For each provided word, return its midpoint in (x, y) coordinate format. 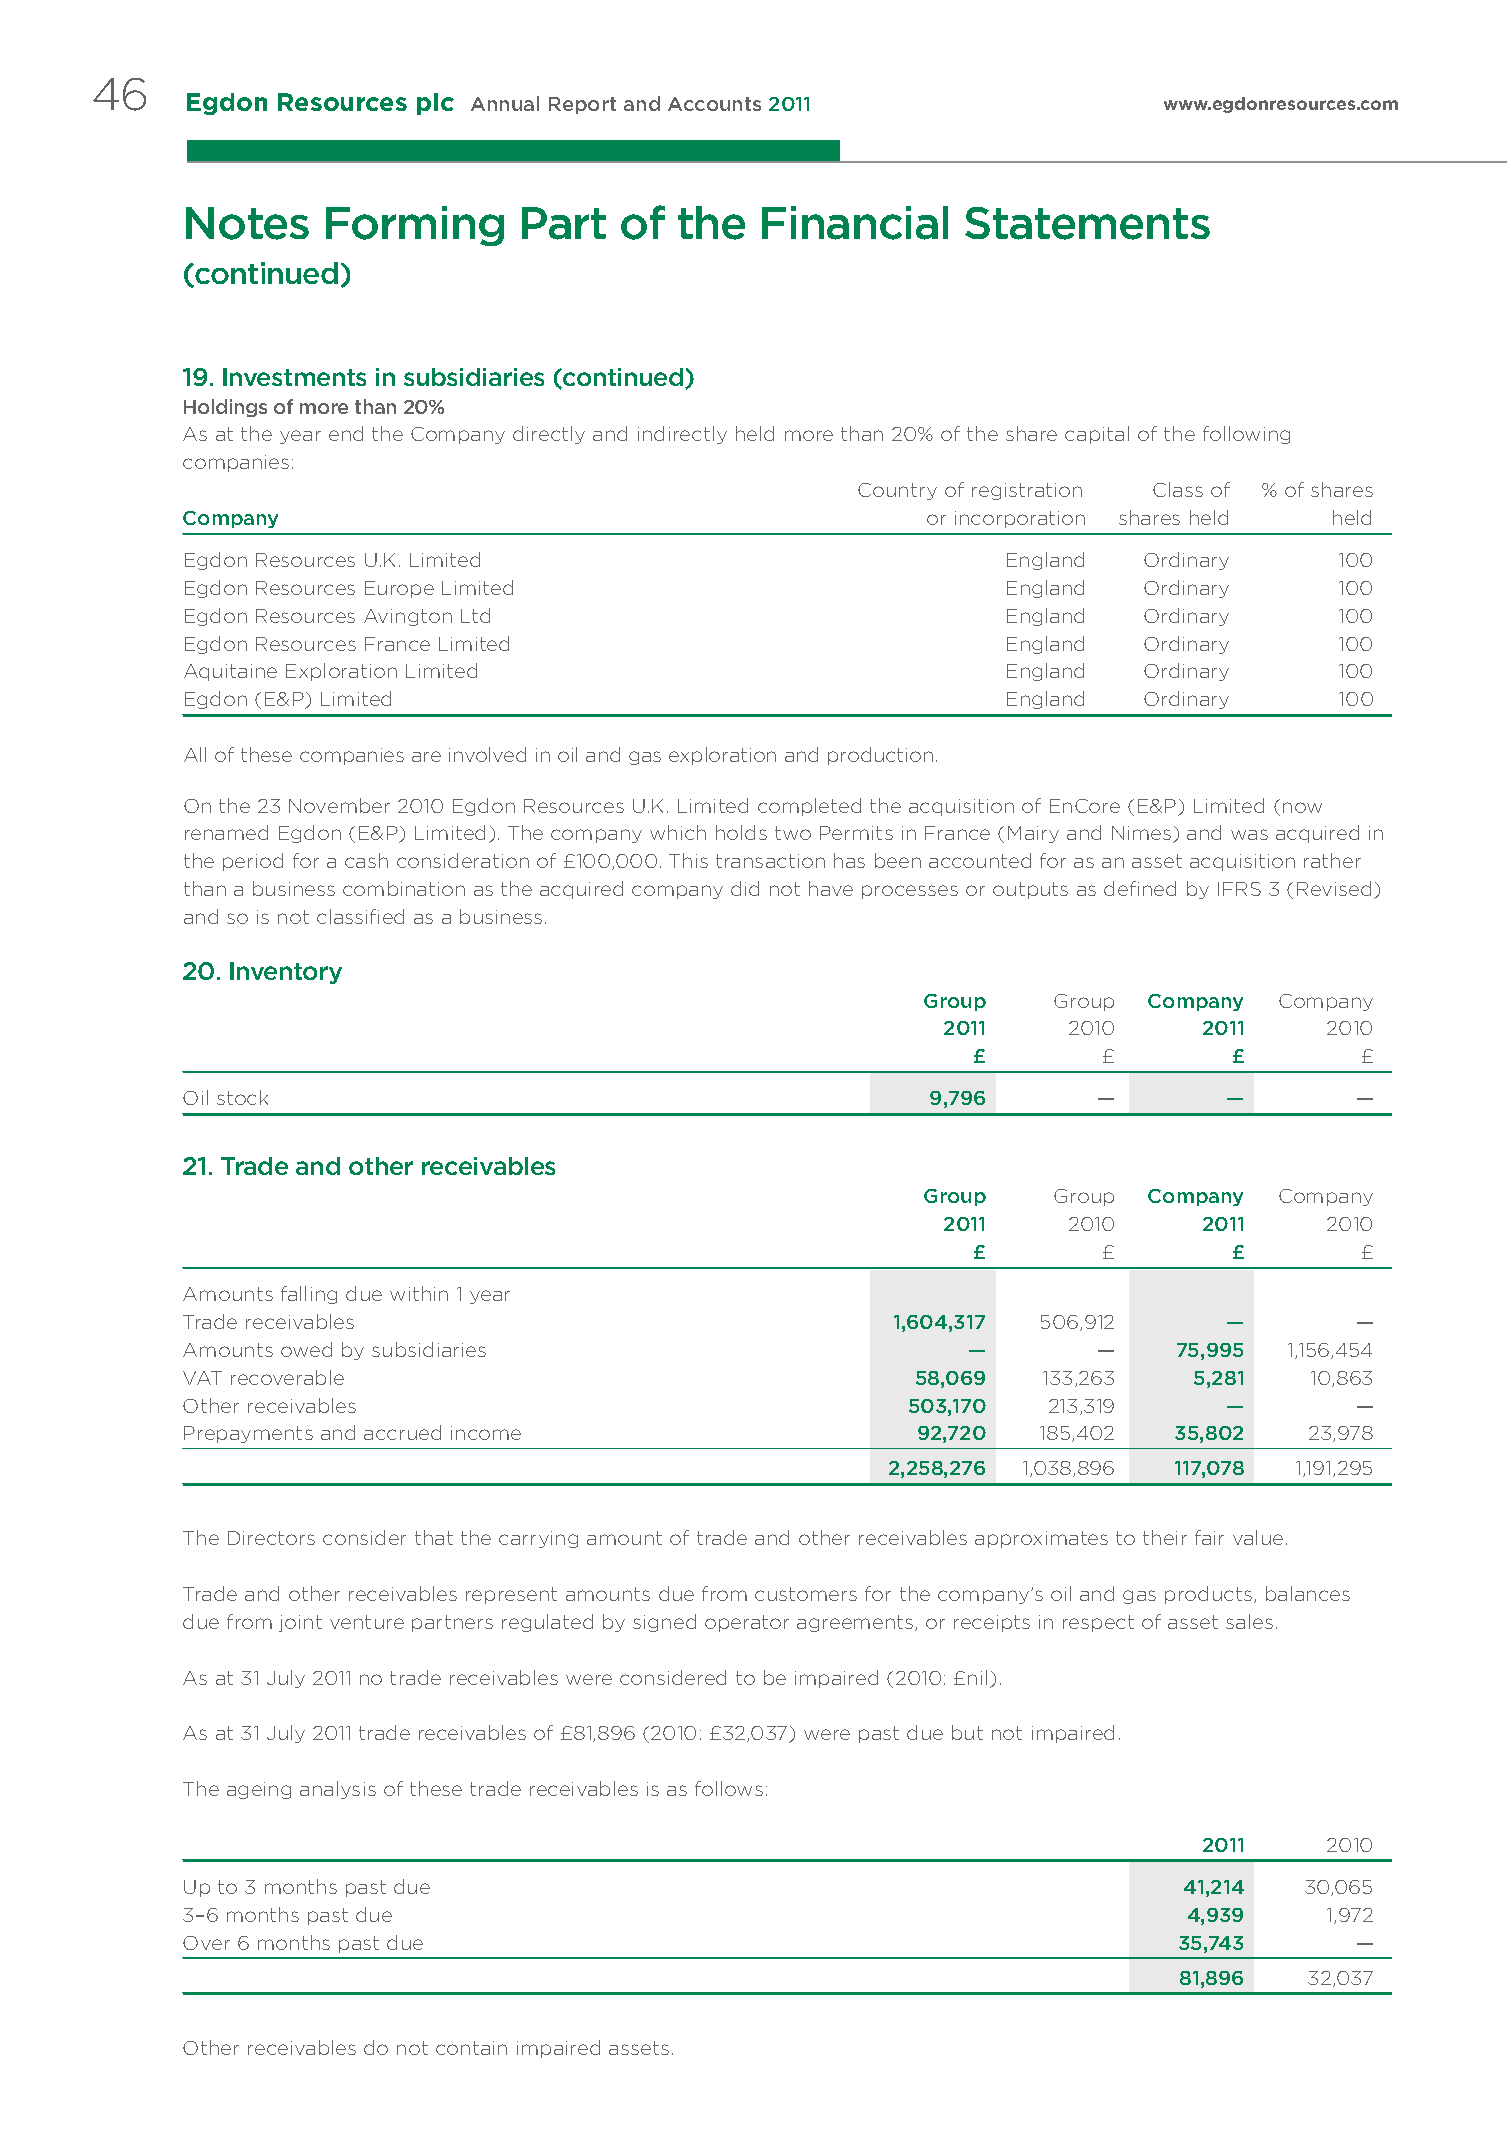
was (1249, 834)
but (967, 1732)
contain (471, 2048)
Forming (415, 226)
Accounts (714, 104)
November (339, 805)
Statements (1087, 223)
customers (806, 1594)
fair (1209, 1537)
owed (306, 1349)
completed (809, 807)
